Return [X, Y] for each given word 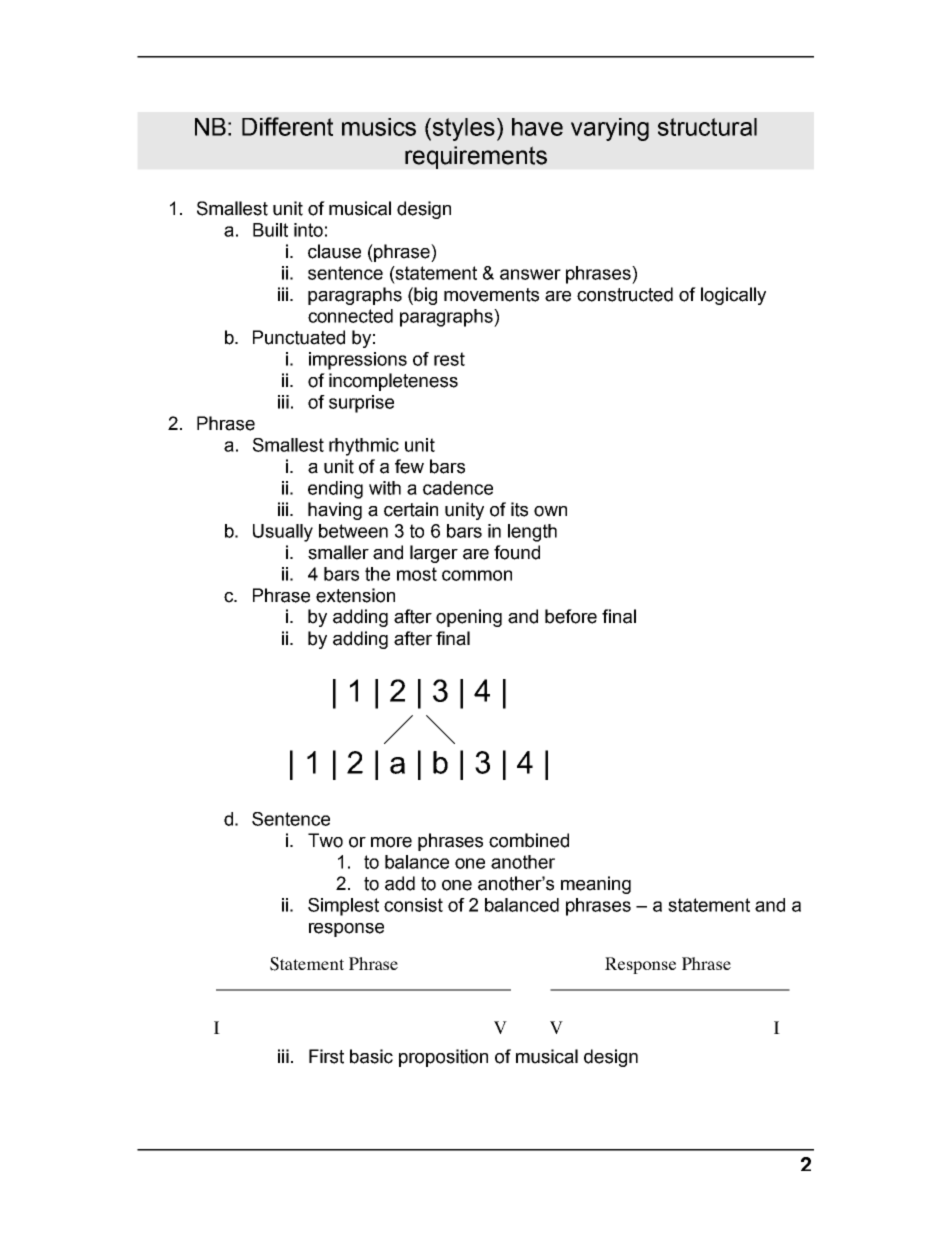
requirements [476, 157]
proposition [443, 1058]
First [326, 1056]
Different [287, 126]
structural [707, 127]
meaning [596, 885]
